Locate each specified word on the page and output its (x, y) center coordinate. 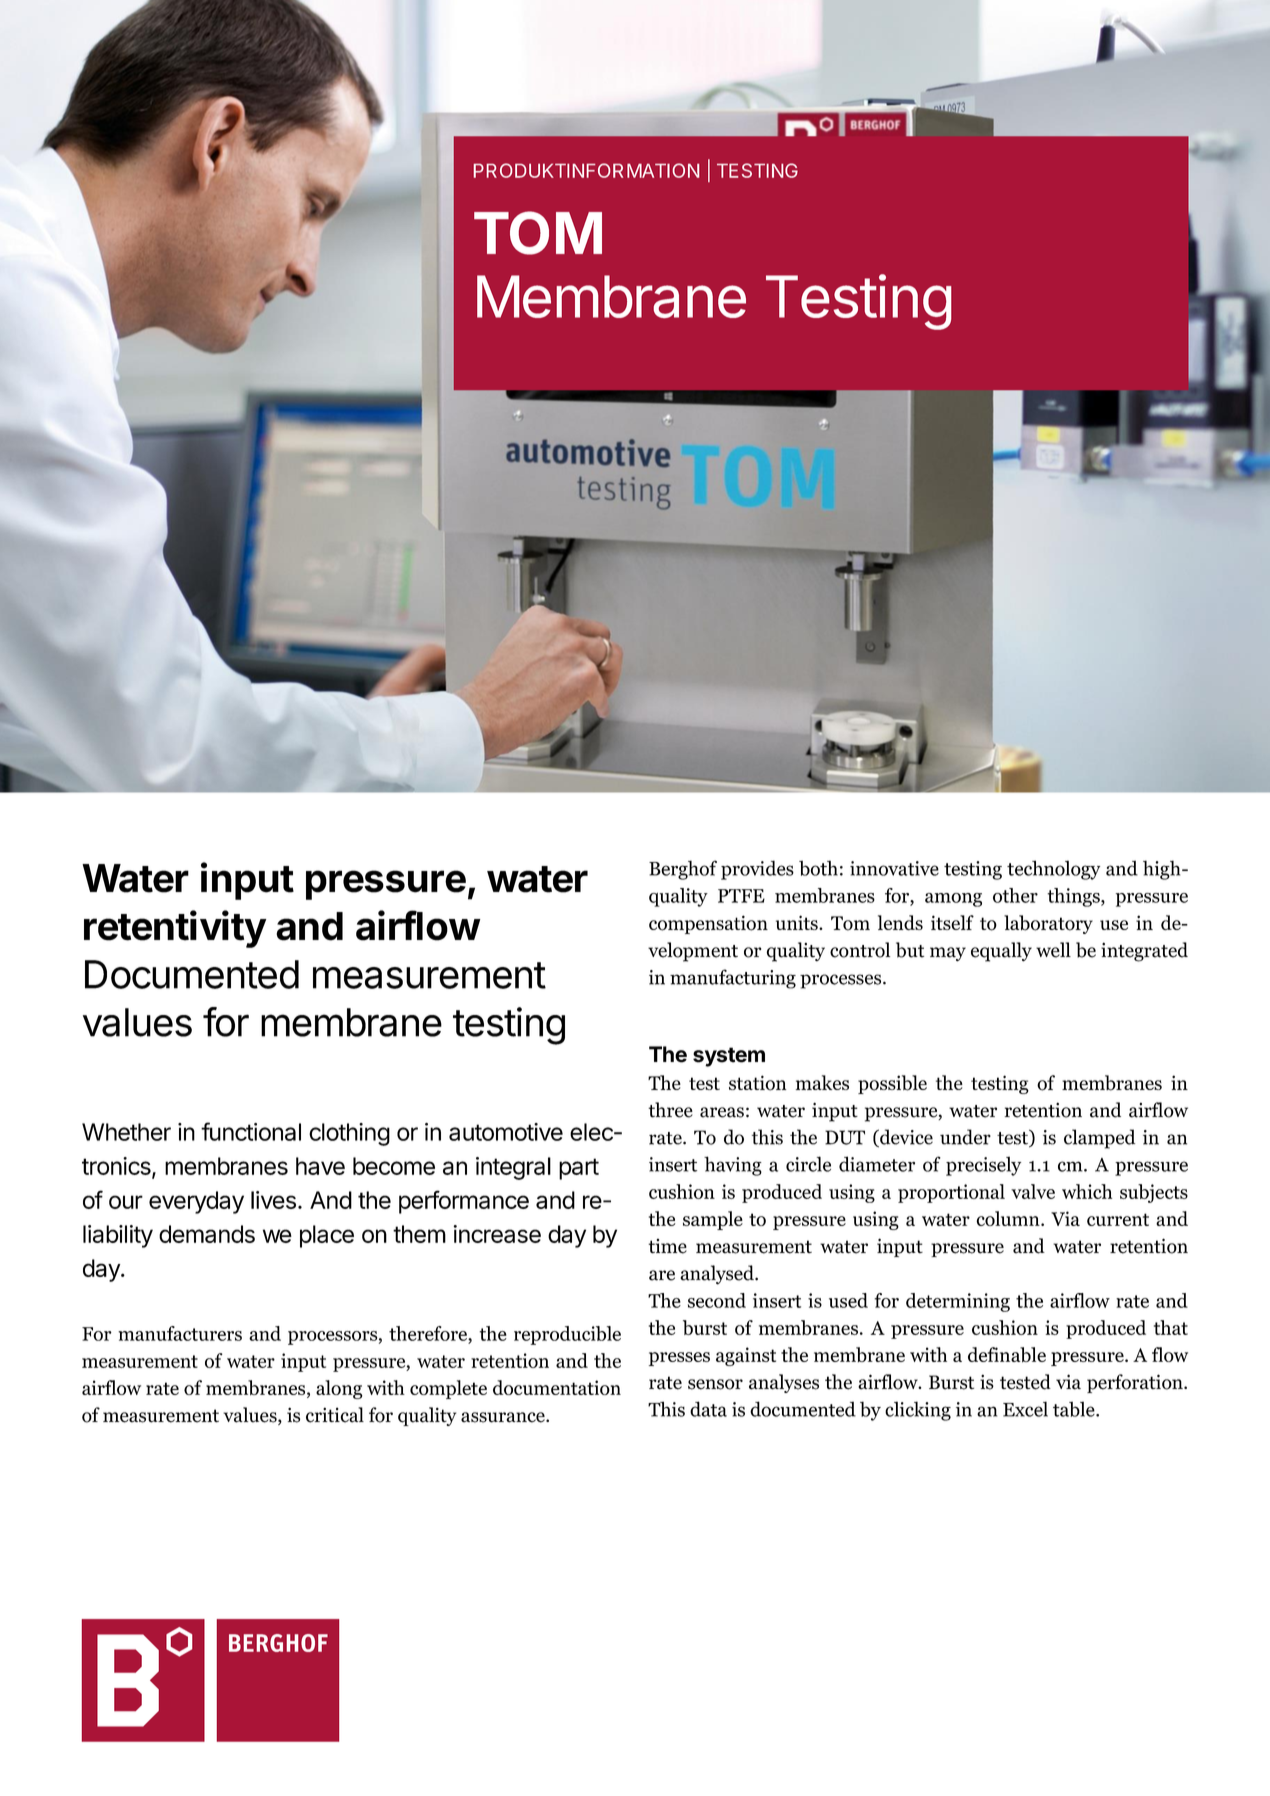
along (339, 1389)
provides (757, 870)
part (579, 1169)
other (1015, 895)
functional (251, 1131)
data (708, 1409)
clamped (1099, 1139)
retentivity (175, 929)
